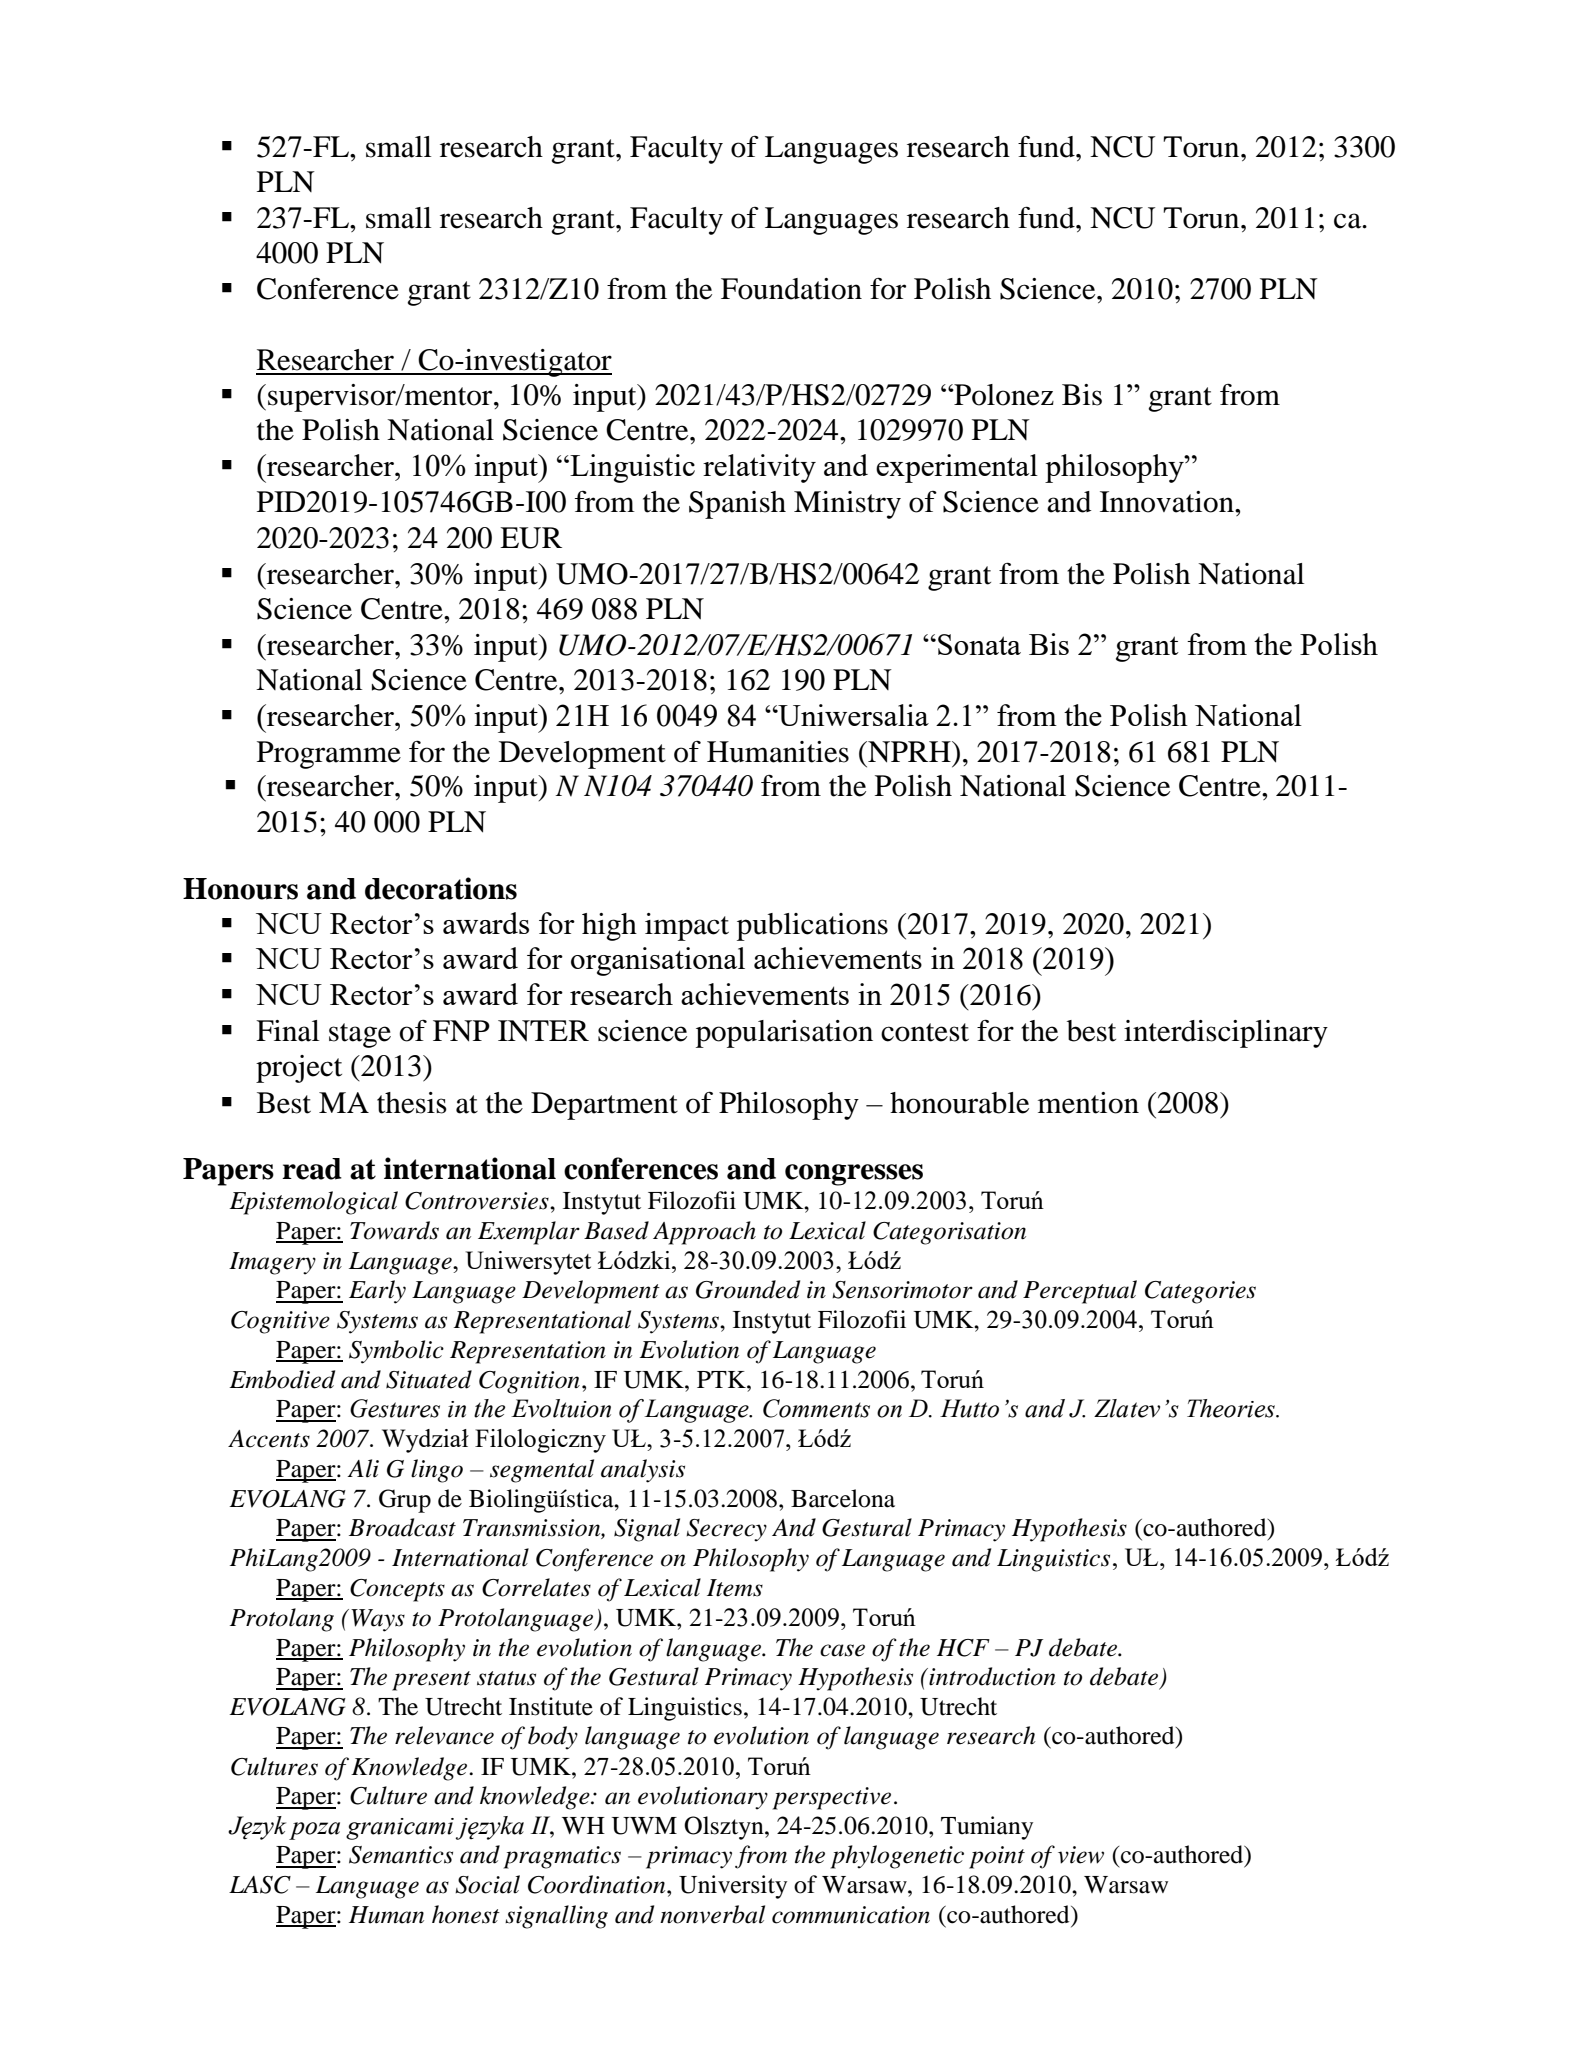 The height and width of the screenshot is (2049, 1583). What do you see at coordinates (401, 1855) in the screenshot?
I see `Semantics` at bounding box center [401, 1855].
